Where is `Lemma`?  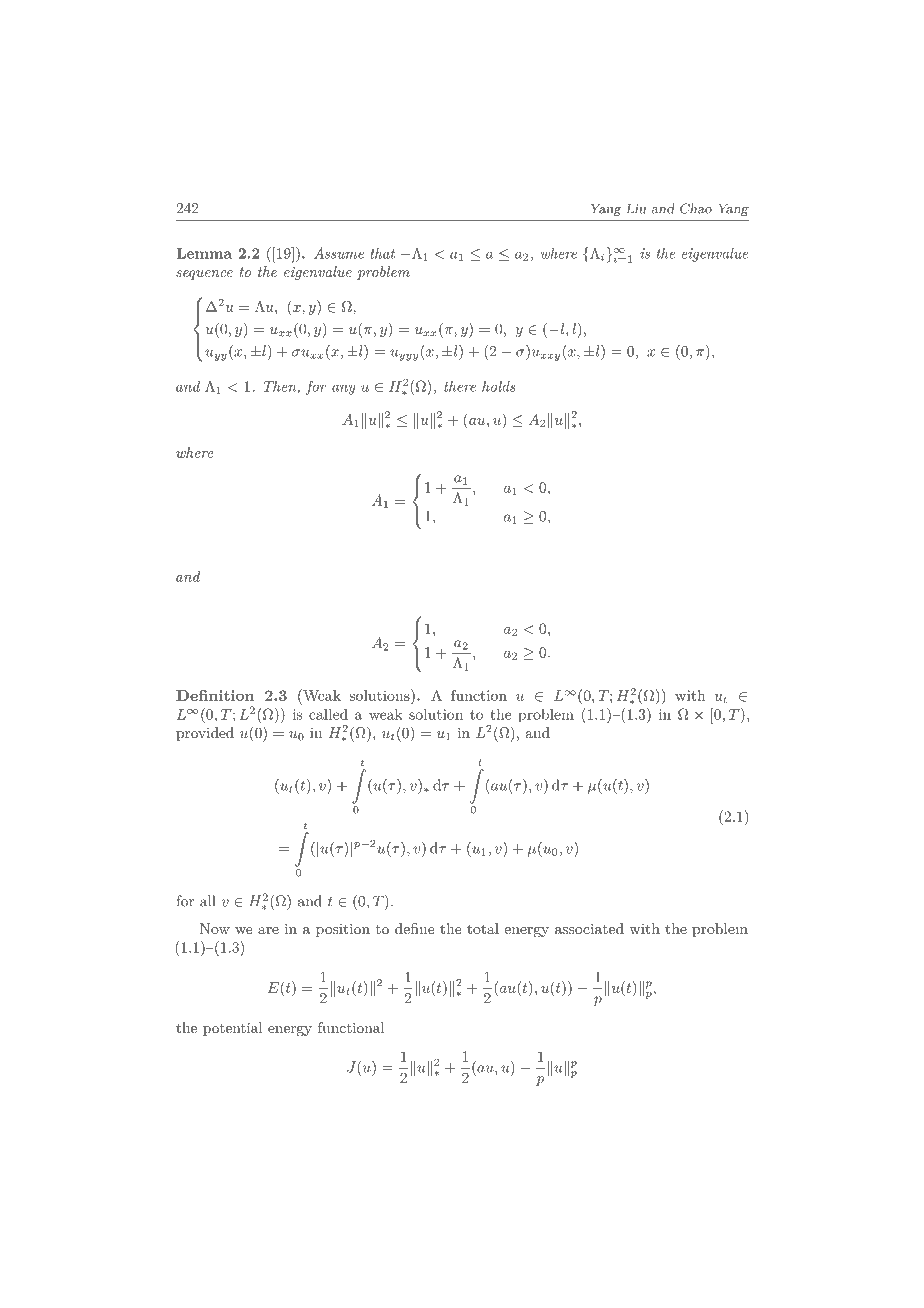
Lemma is located at coordinates (204, 253).
